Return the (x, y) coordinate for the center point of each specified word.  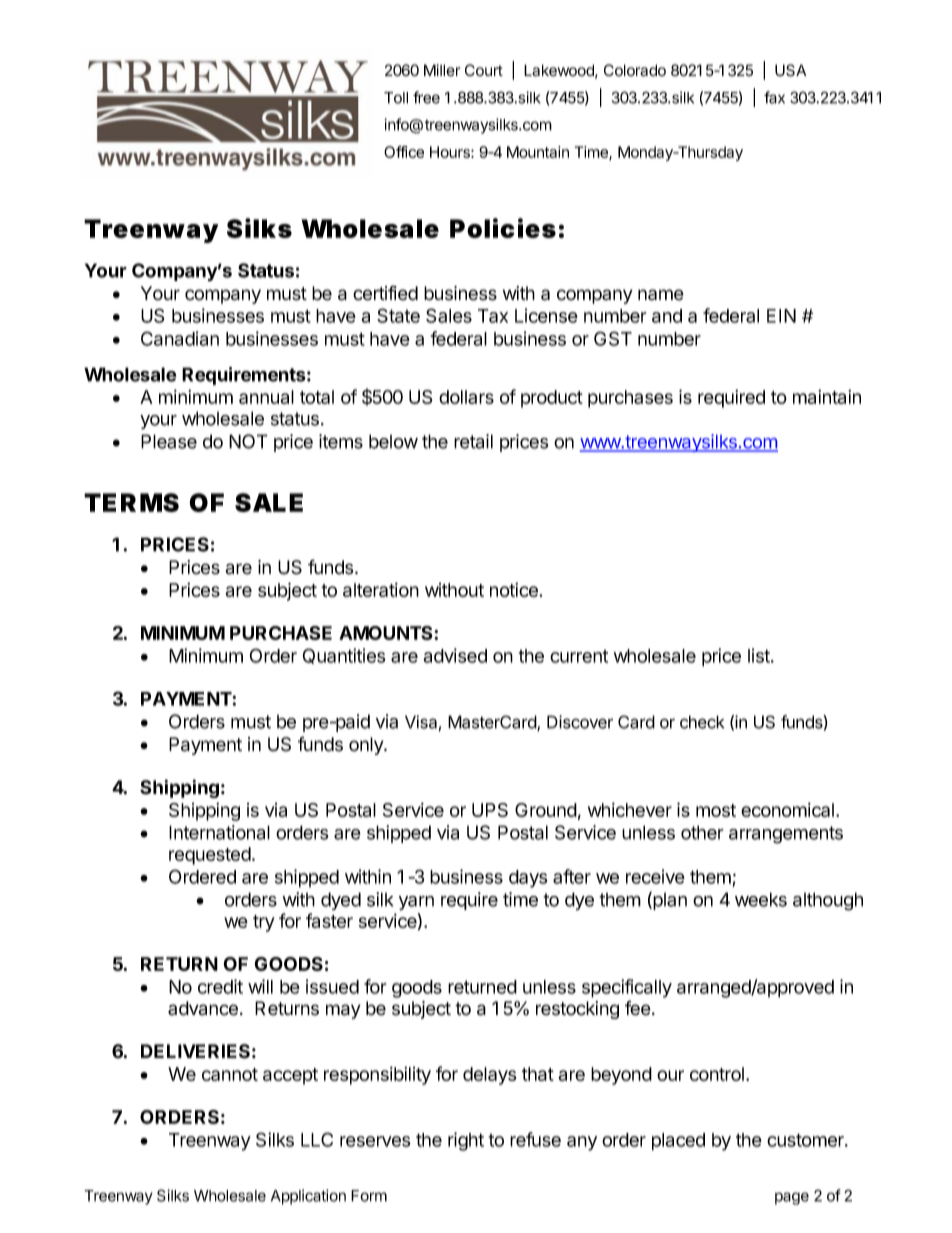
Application (308, 1197)
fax (774, 97)
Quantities (344, 656)
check (702, 722)
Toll (396, 98)
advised (455, 655)
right (466, 1141)
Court (484, 70)
